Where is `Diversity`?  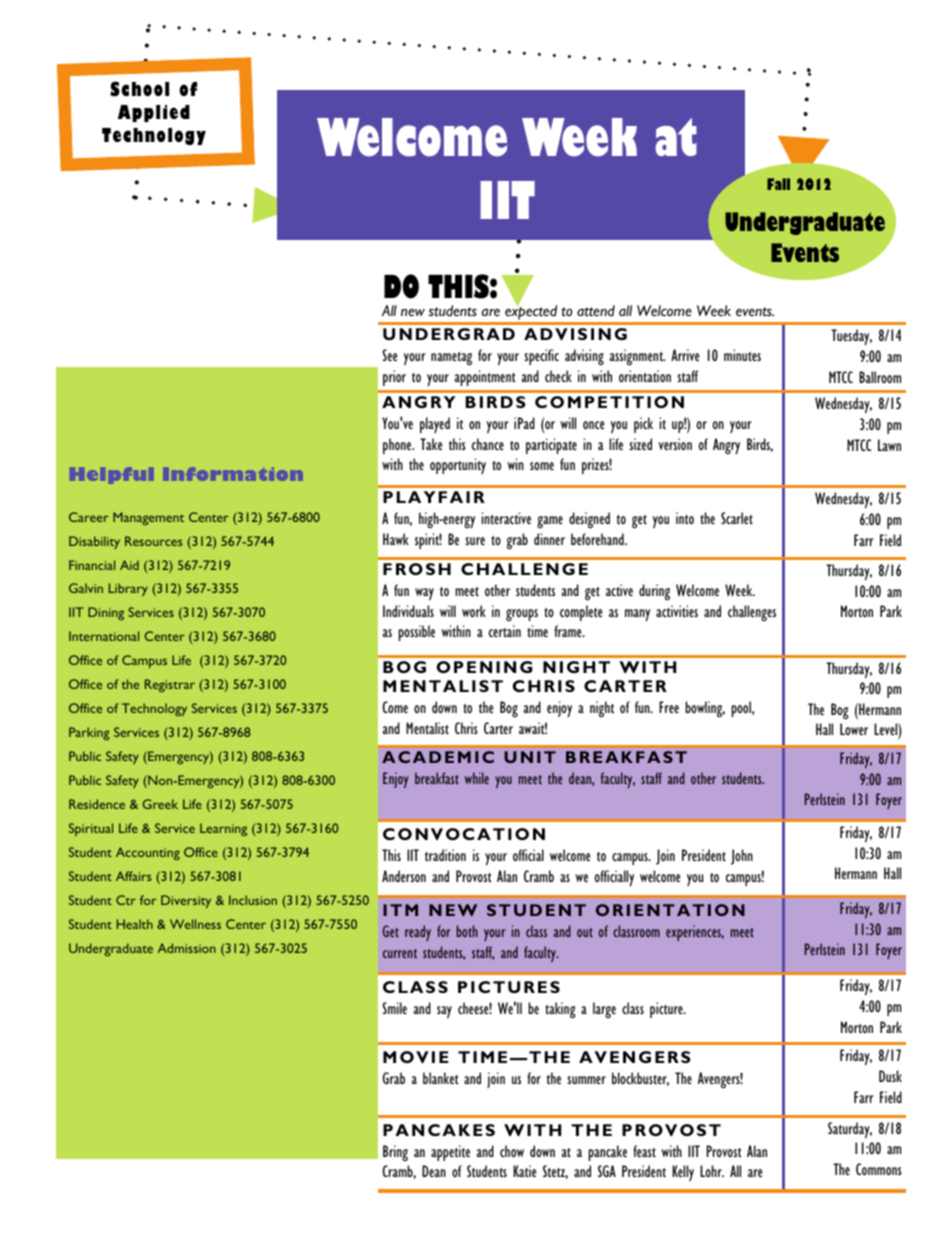 Diversity is located at coordinates (186, 901).
